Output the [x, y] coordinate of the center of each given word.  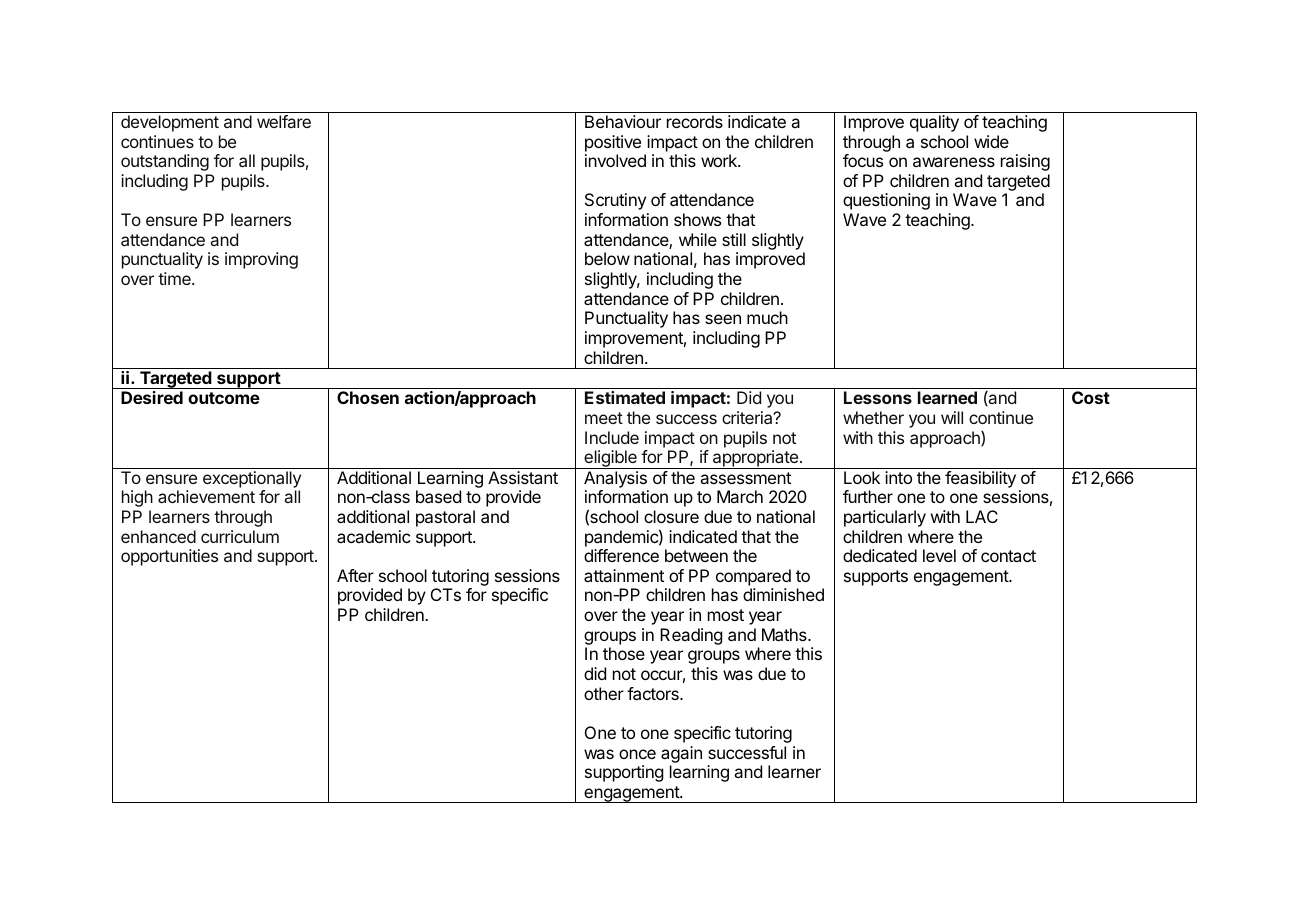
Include [612, 437]
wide [991, 141]
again [681, 754]
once [637, 754]
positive [613, 143]
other [604, 693]
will [952, 417]
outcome [224, 398]
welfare [284, 121]
